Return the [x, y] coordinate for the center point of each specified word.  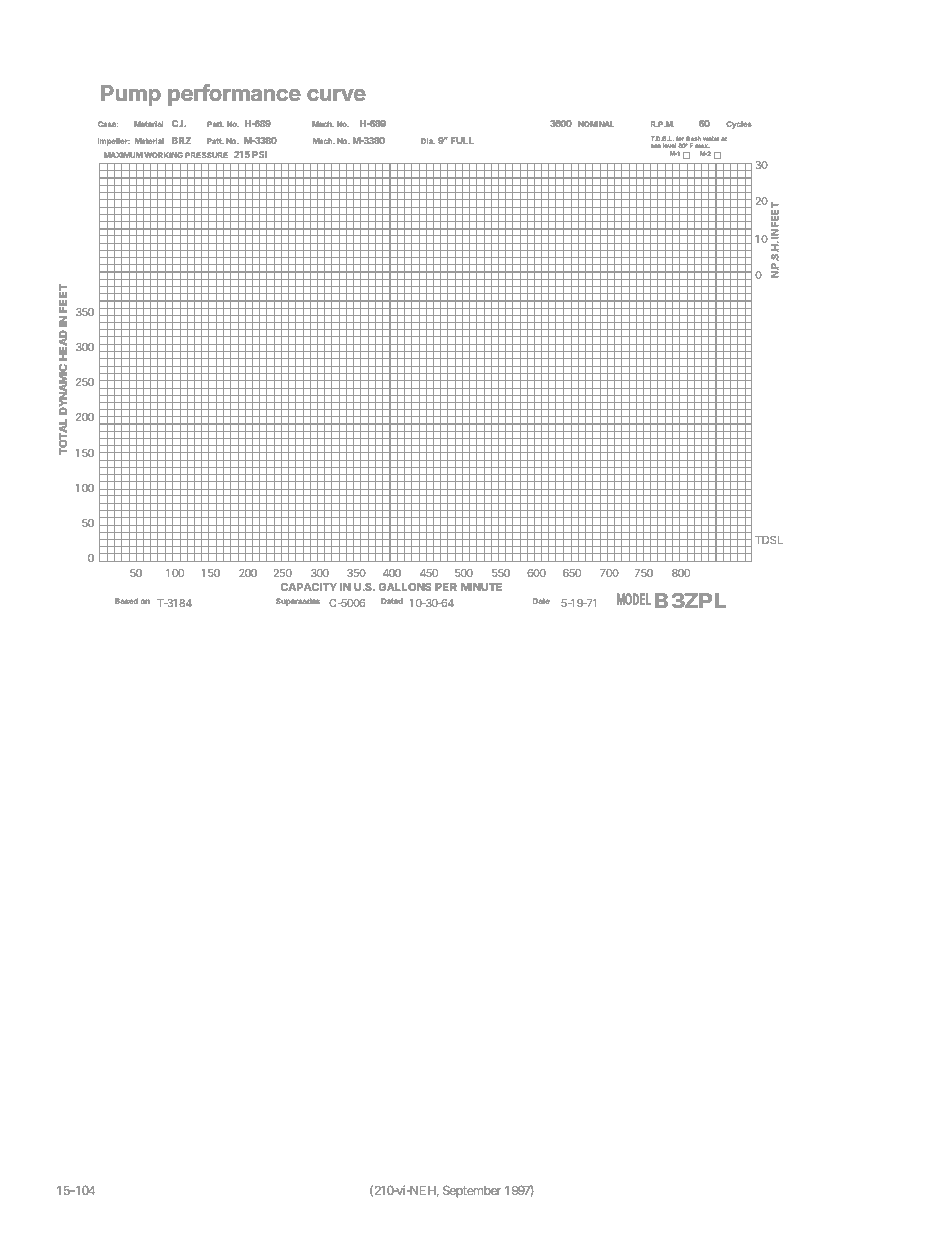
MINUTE [481, 587]
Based [126, 601]
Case [108, 124]
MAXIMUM [123, 155]
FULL [462, 140]
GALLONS [405, 587]
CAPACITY [309, 587]
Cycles [739, 125]
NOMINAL [596, 124]
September [472, 1191]
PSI [259, 154]
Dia [428, 141]
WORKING [163, 155]
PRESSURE [206, 155]
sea [656, 146]
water [711, 138]
